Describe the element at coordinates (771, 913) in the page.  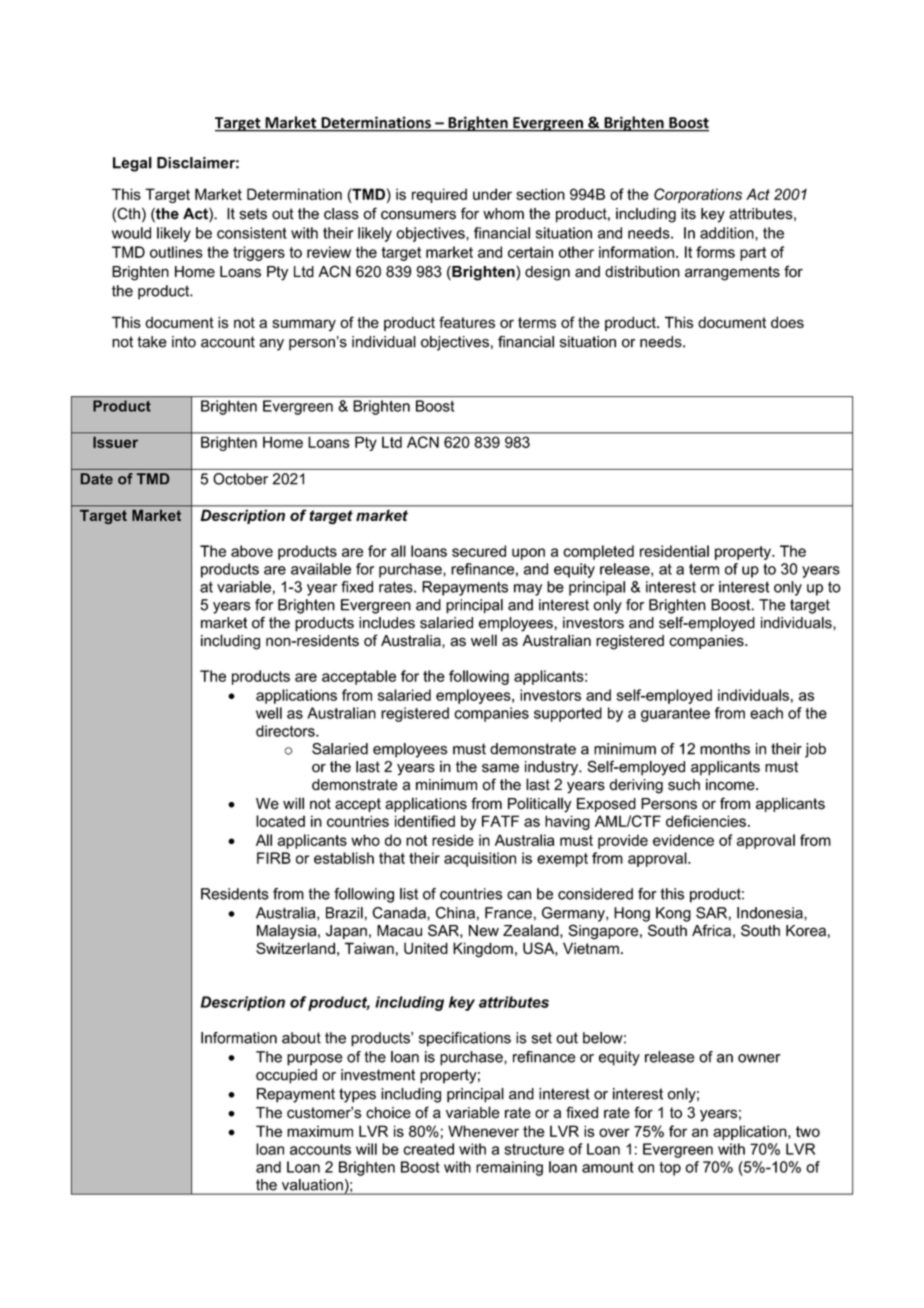
I see `Indonesia` at that location.
